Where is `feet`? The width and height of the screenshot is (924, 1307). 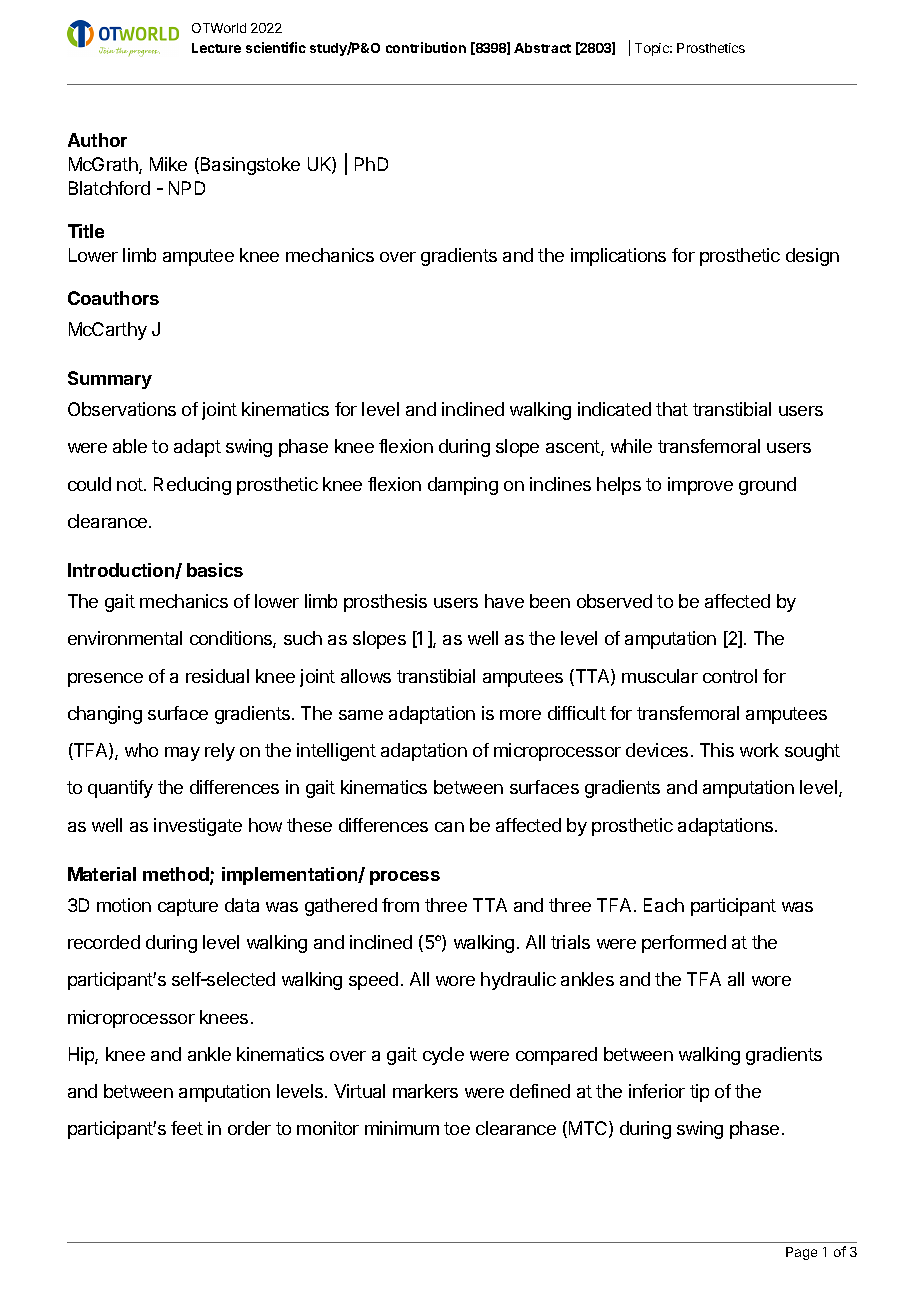
feet is located at coordinates (187, 1128).
